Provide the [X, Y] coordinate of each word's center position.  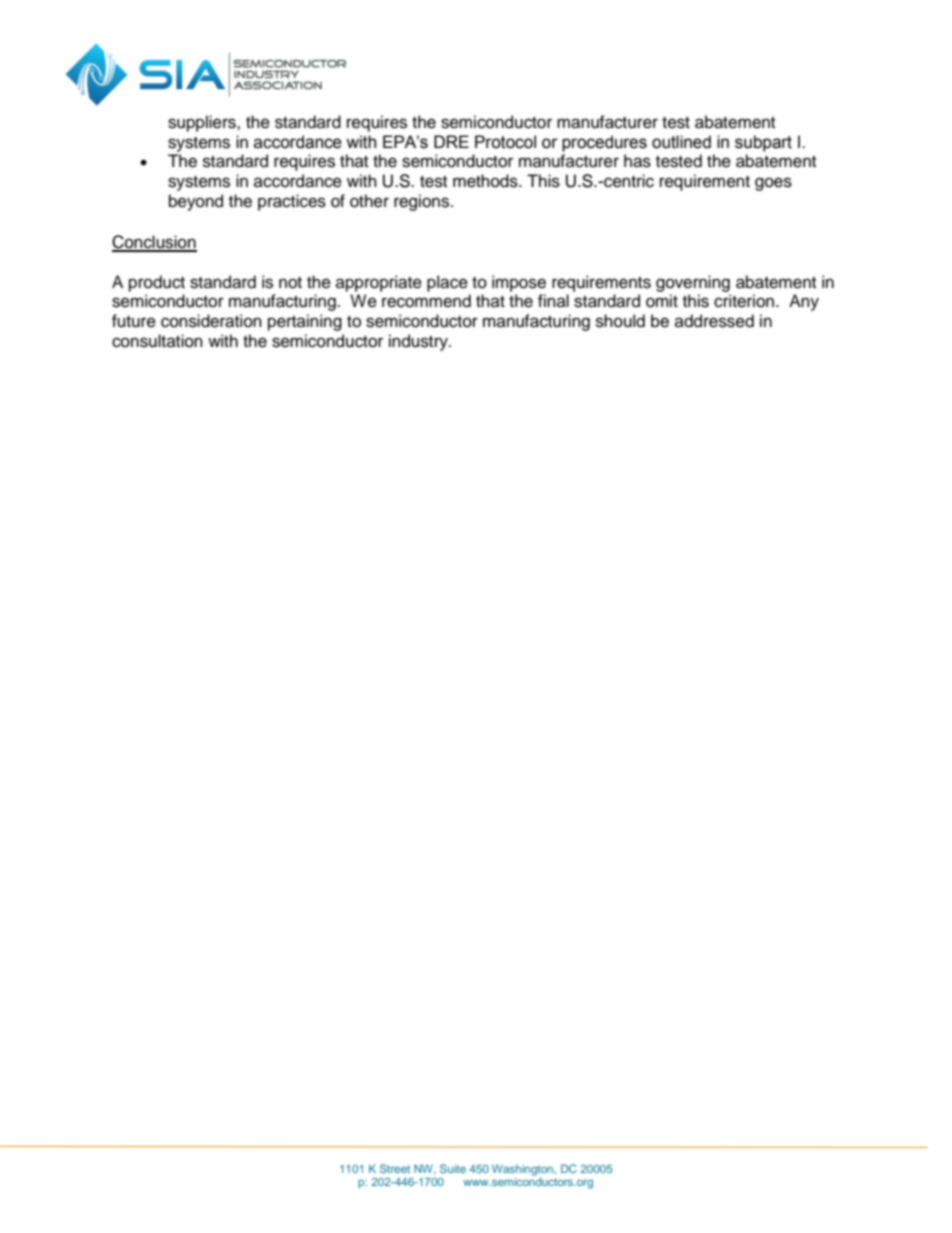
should [620, 321]
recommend [426, 301]
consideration [211, 321]
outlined [681, 142]
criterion [744, 301]
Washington [524, 1171]
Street [395, 1168]
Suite [453, 1168]
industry [419, 342]
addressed [714, 321]
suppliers [203, 123]
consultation [157, 341]
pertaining [305, 322]
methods [486, 181]
